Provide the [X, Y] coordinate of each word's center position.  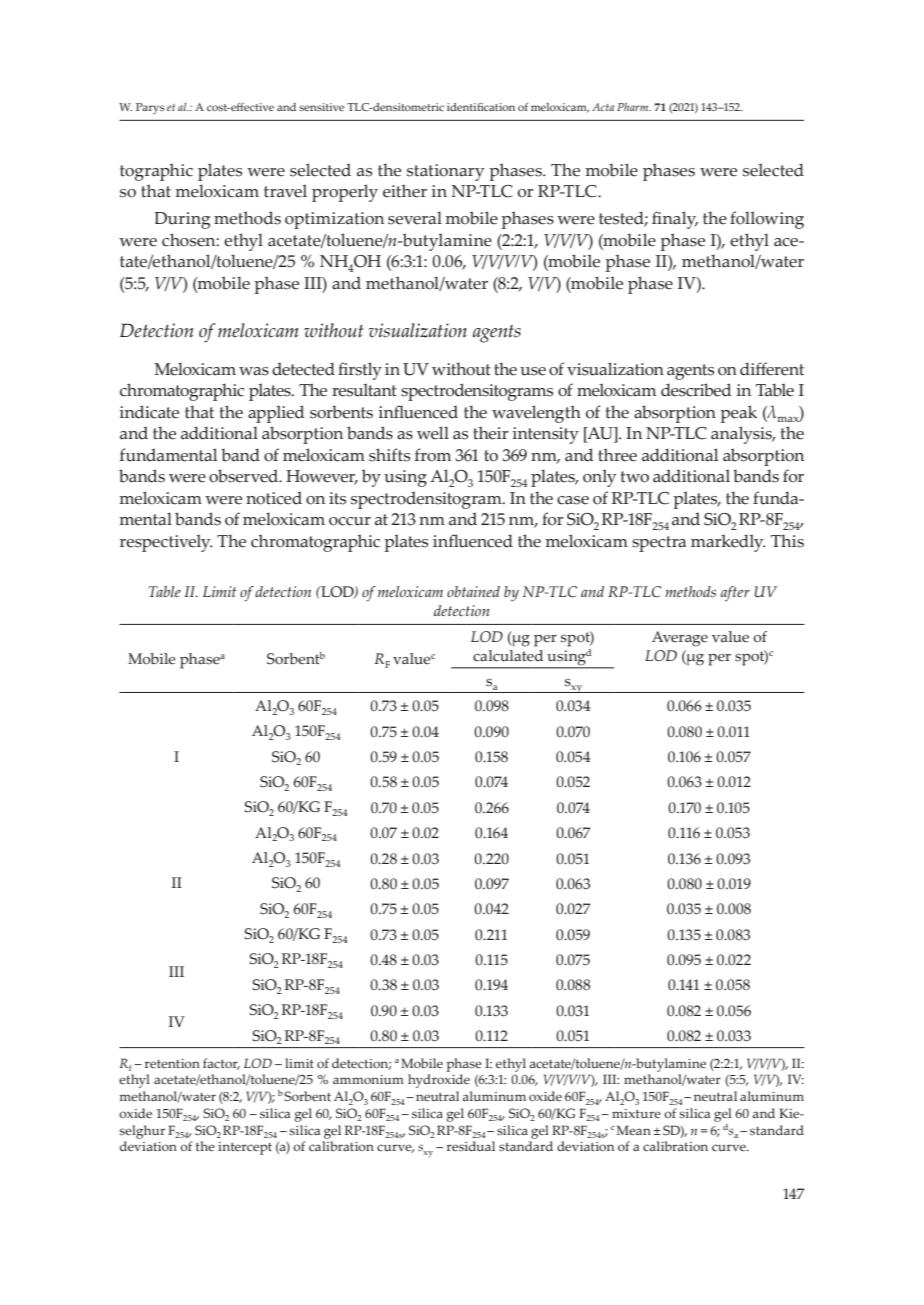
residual [471, 1146]
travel [285, 191]
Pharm [634, 107]
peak [738, 414]
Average [680, 639]
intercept [245, 1148]
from [433, 455]
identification [481, 107]
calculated [508, 656]
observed [245, 476]
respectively [166, 543]
